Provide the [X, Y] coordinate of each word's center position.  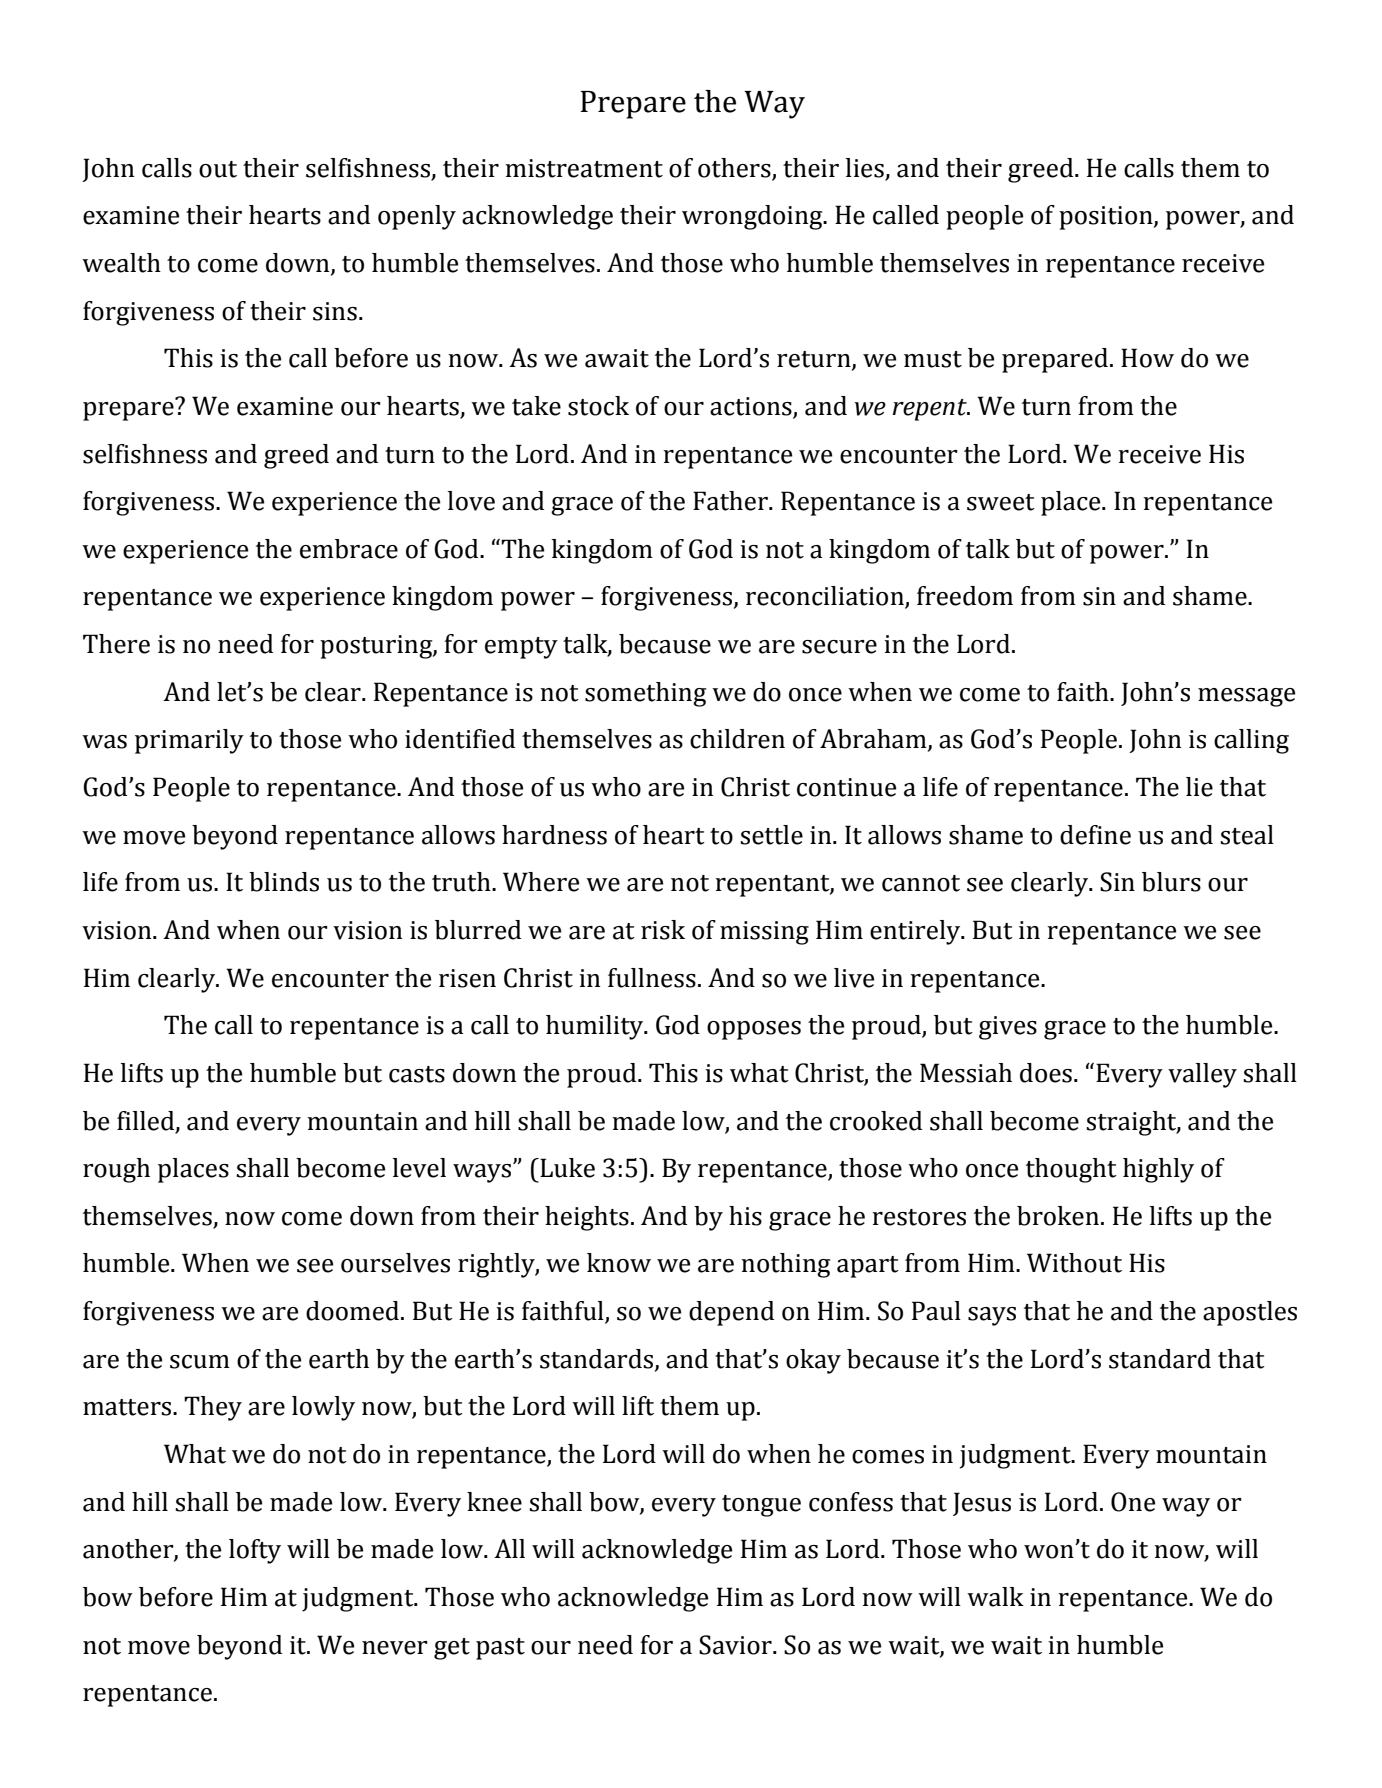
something [645, 694]
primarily [189, 741]
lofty [255, 1551]
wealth [121, 263]
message [1246, 697]
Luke [566, 1168]
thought [1071, 1170]
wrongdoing [753, 217]
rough [116, 1170]
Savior [736, 1645]
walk [995, 1597]
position [1107, 218]
